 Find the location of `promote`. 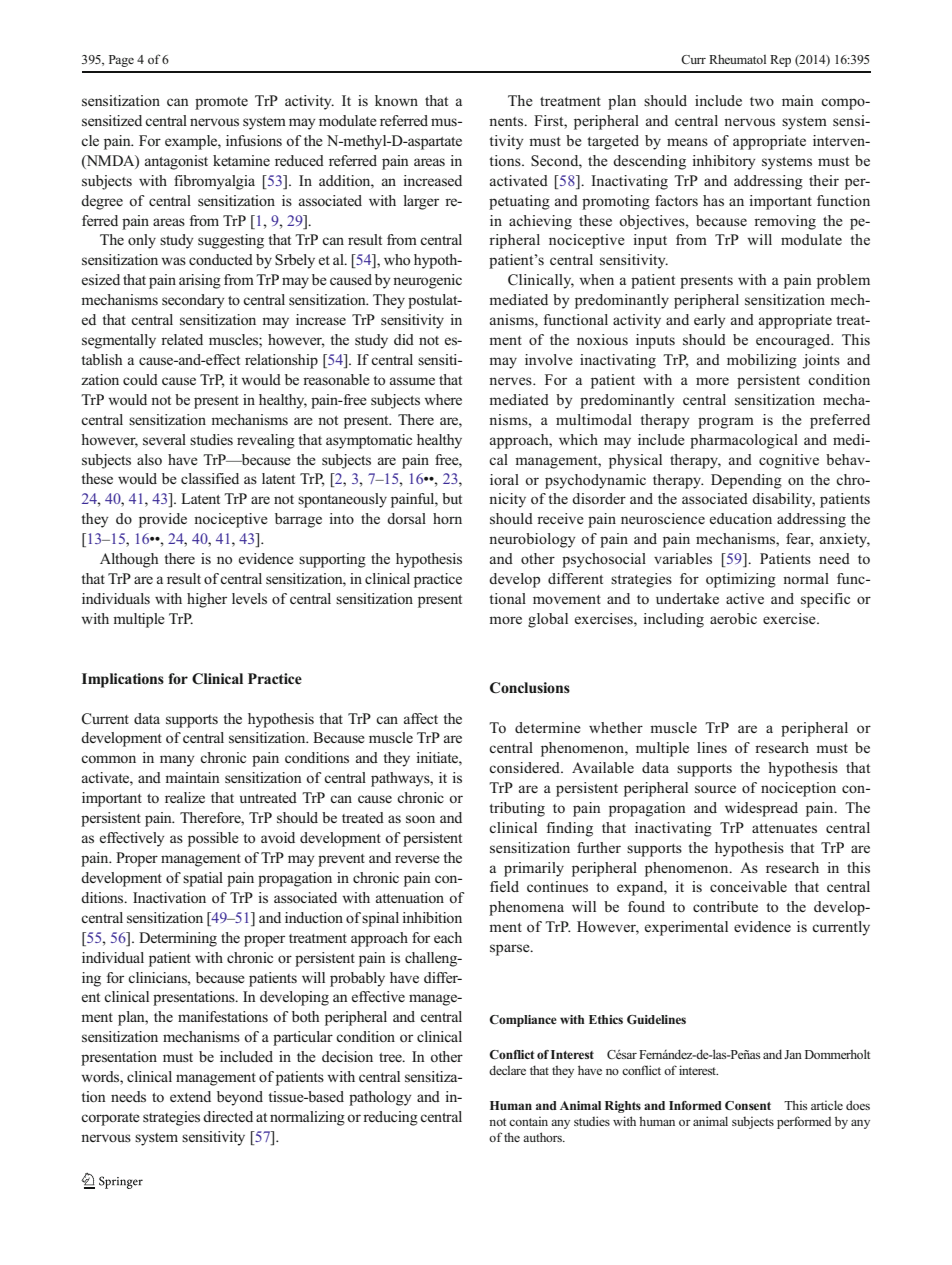

promote is located at coordinates (221, 103).
